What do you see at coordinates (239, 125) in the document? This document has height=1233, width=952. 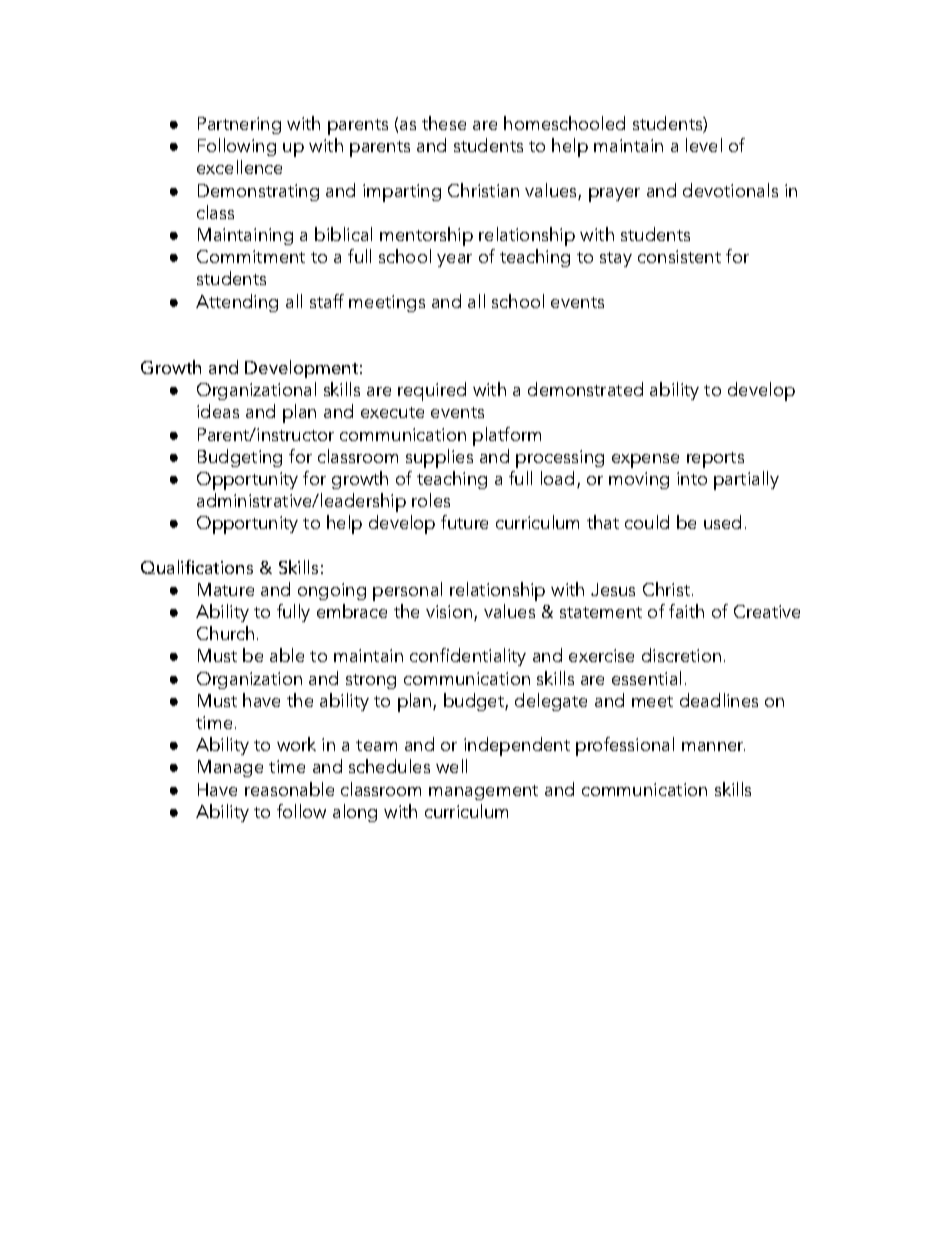 I see `Partnering` at bounding box center [239, 125].
